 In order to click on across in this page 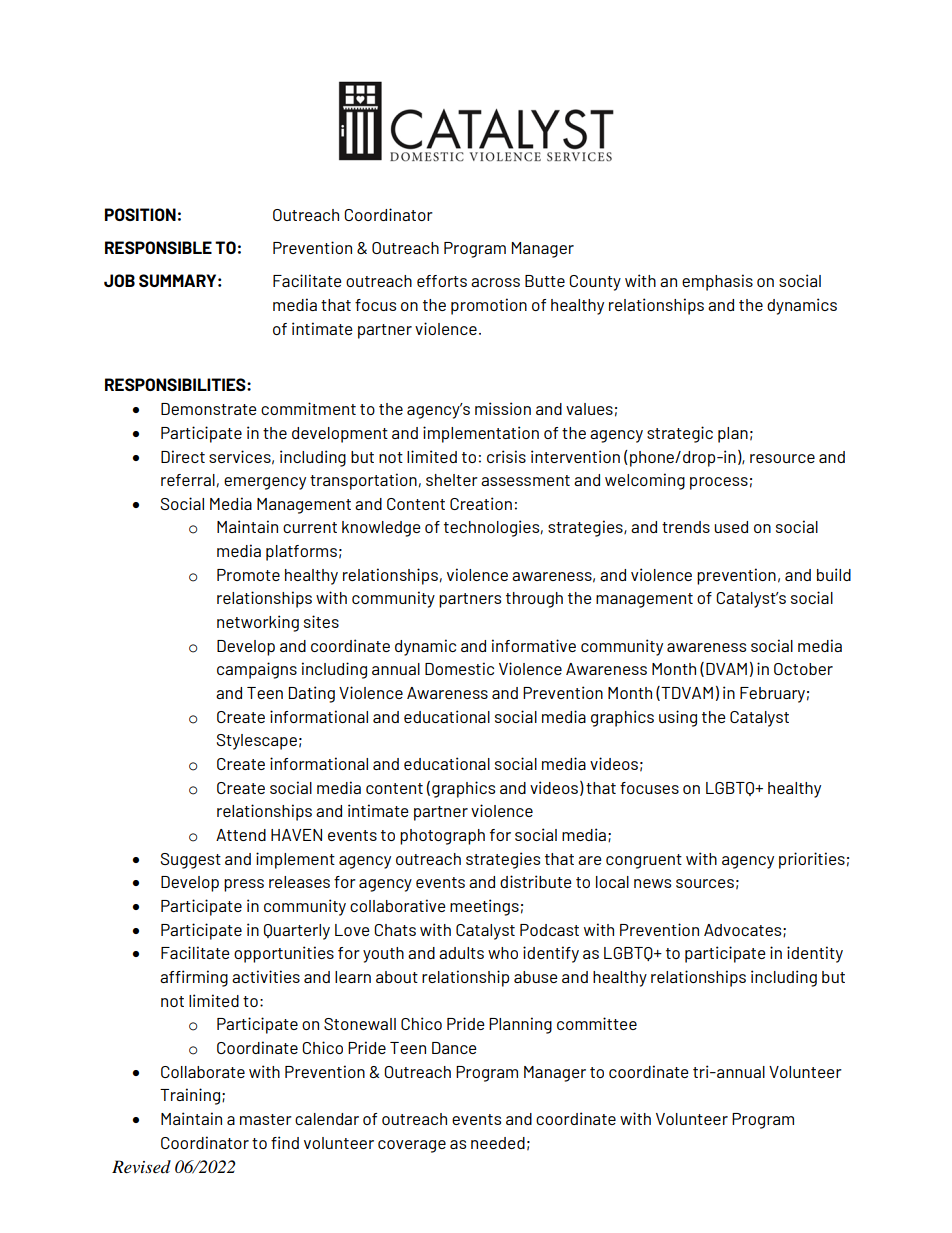, I will do `click(495, 282)`.
